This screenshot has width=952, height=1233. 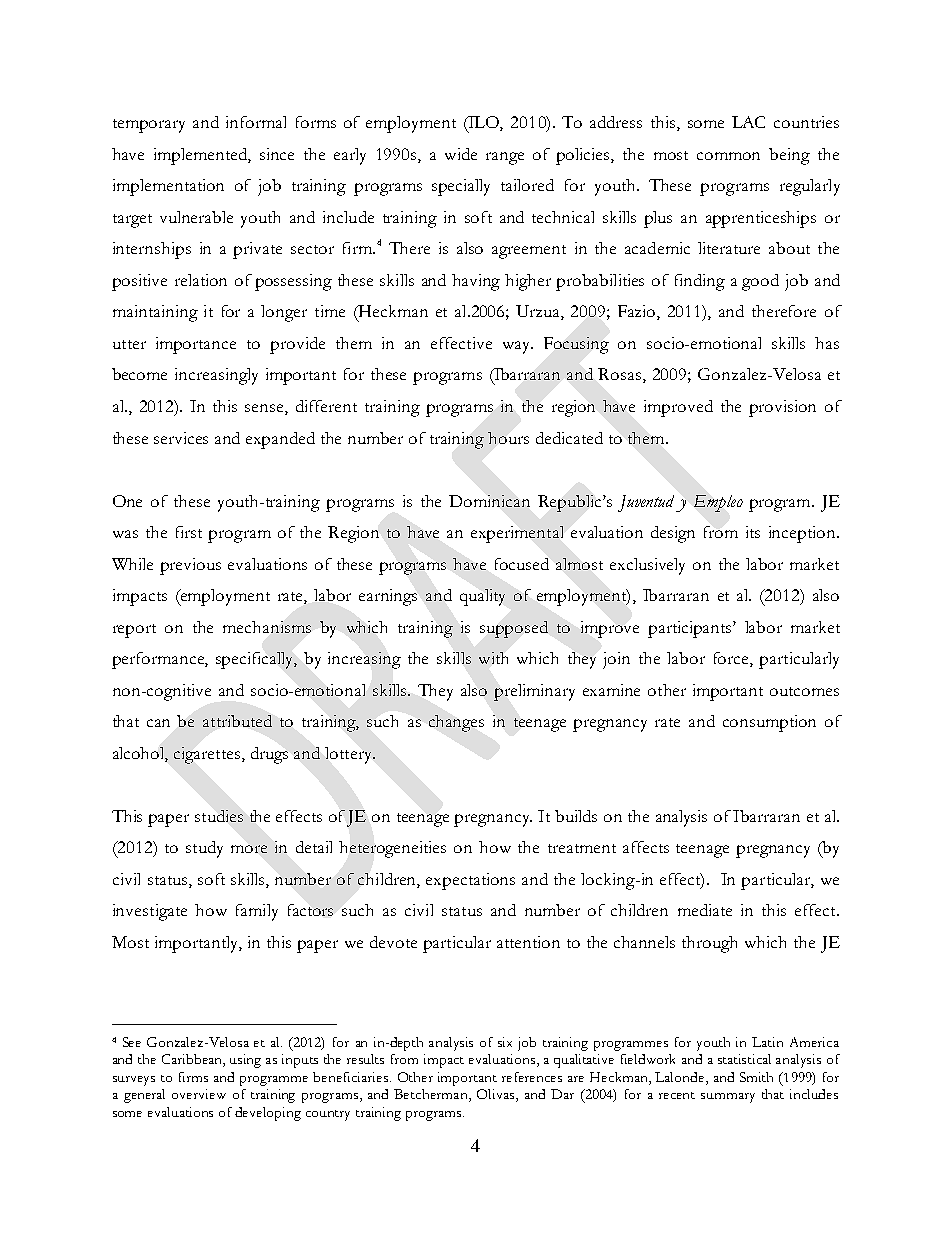 I want to click on wide, so click(x=461, y=154).
